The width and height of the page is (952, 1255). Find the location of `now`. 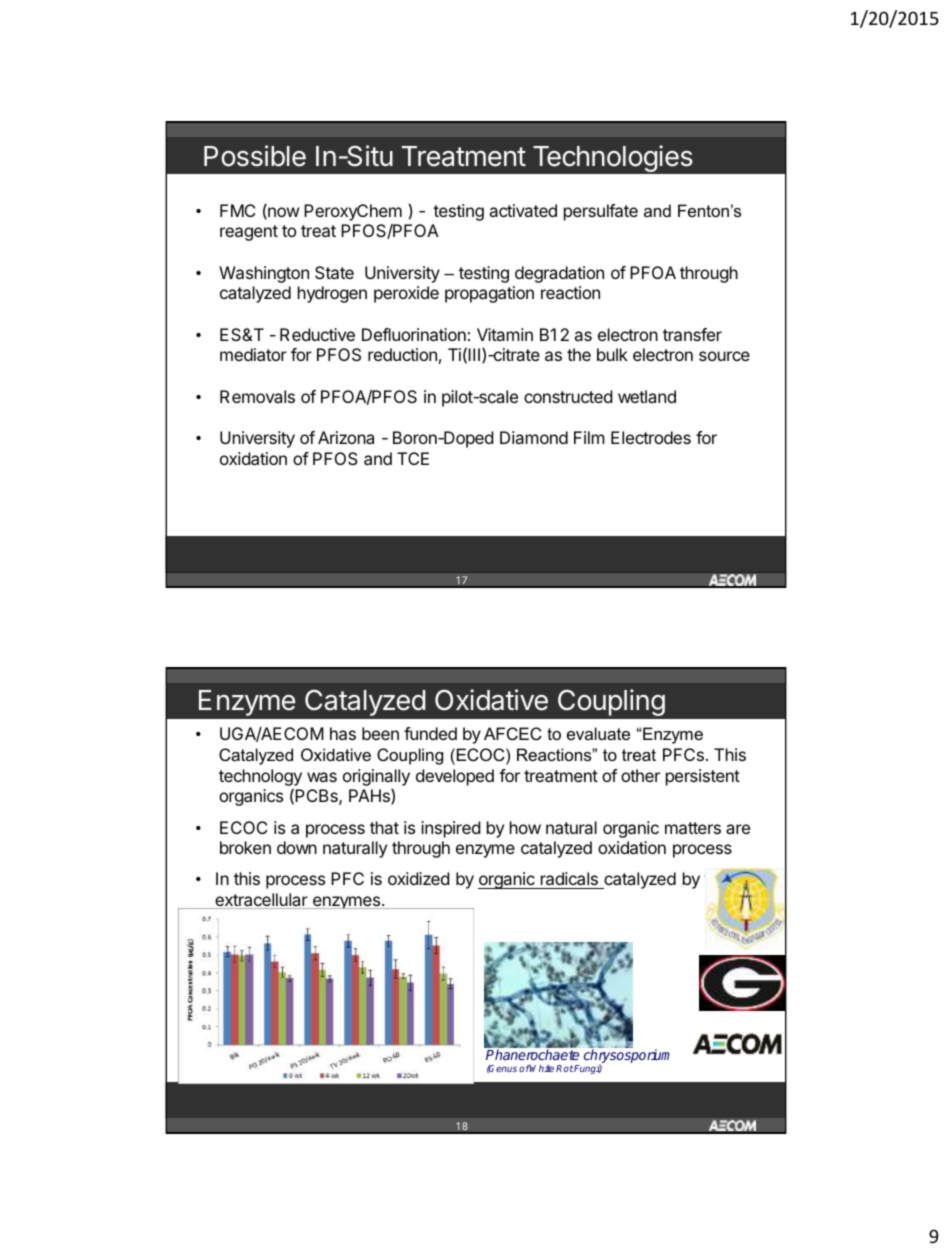

now is located at coordinates (283, 213).
